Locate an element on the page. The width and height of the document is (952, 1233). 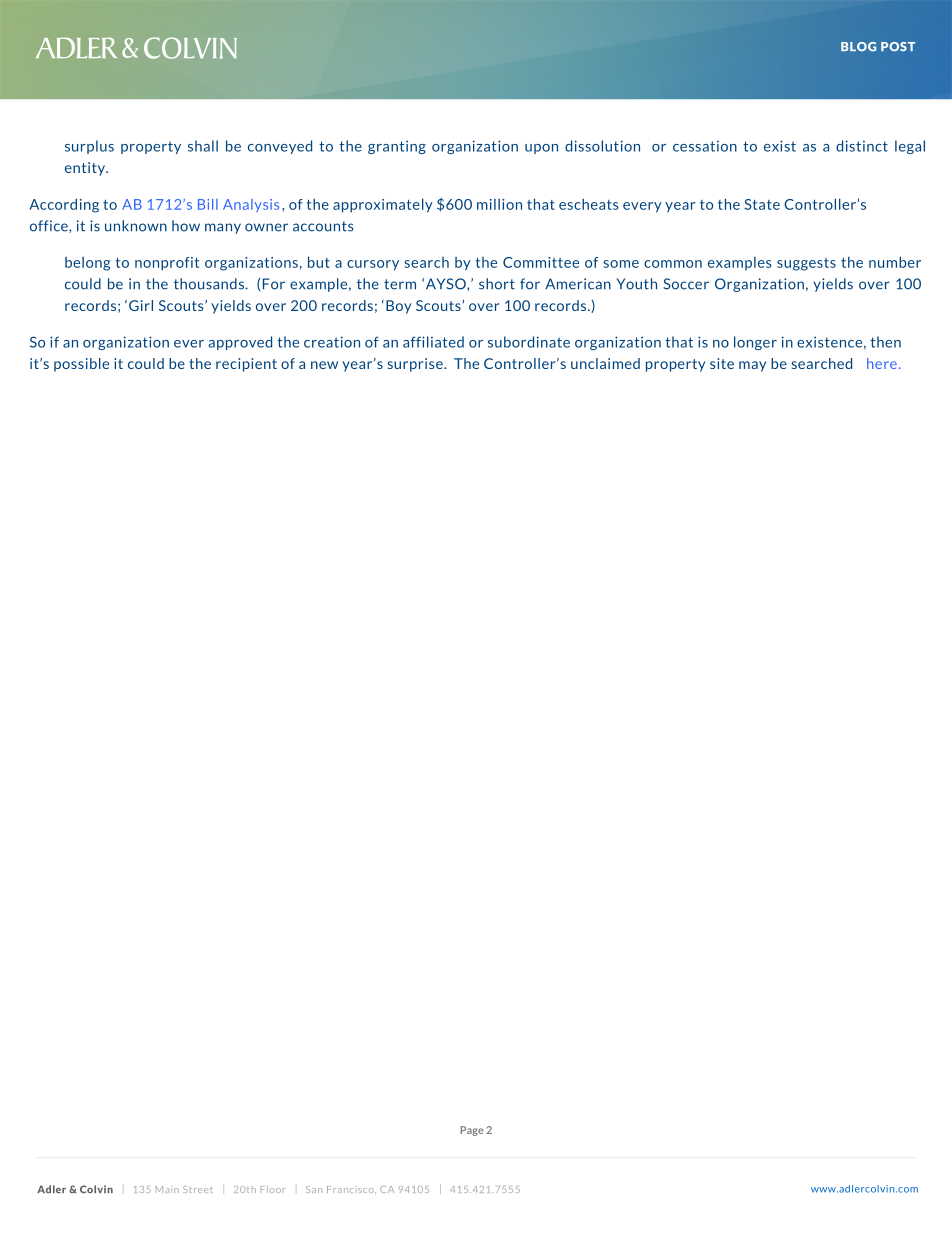
surprise is located at coordinates (416, 365).
